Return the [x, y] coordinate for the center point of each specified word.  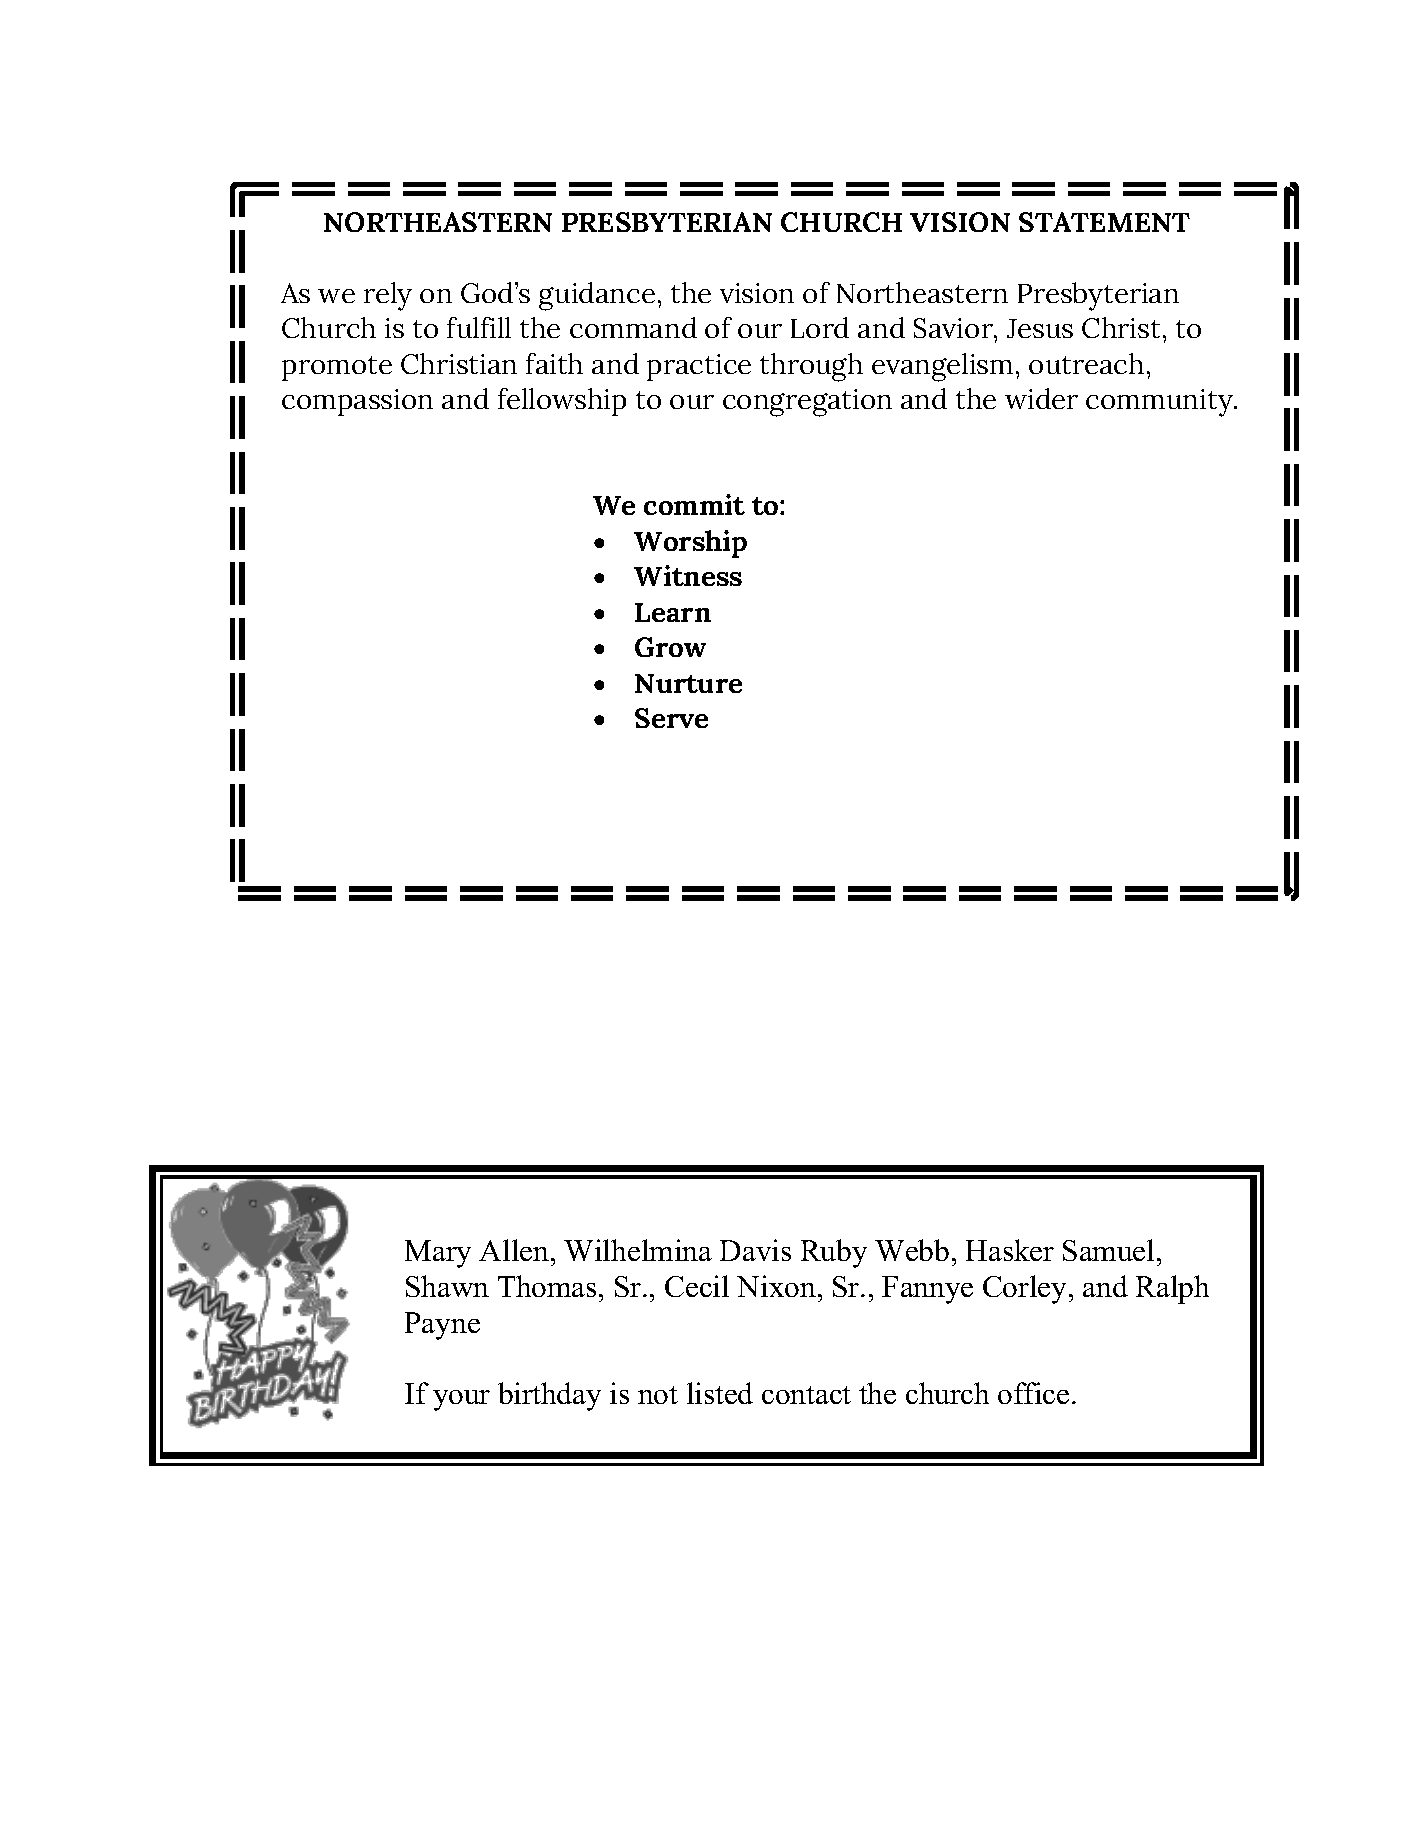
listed [720, 1393]
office [1033, 1393]
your [461, 1400]
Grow [670, 647]
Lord [820, 327]
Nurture [688, 683]
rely [388, 296]
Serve [671, 718]
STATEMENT [1104, 222]
